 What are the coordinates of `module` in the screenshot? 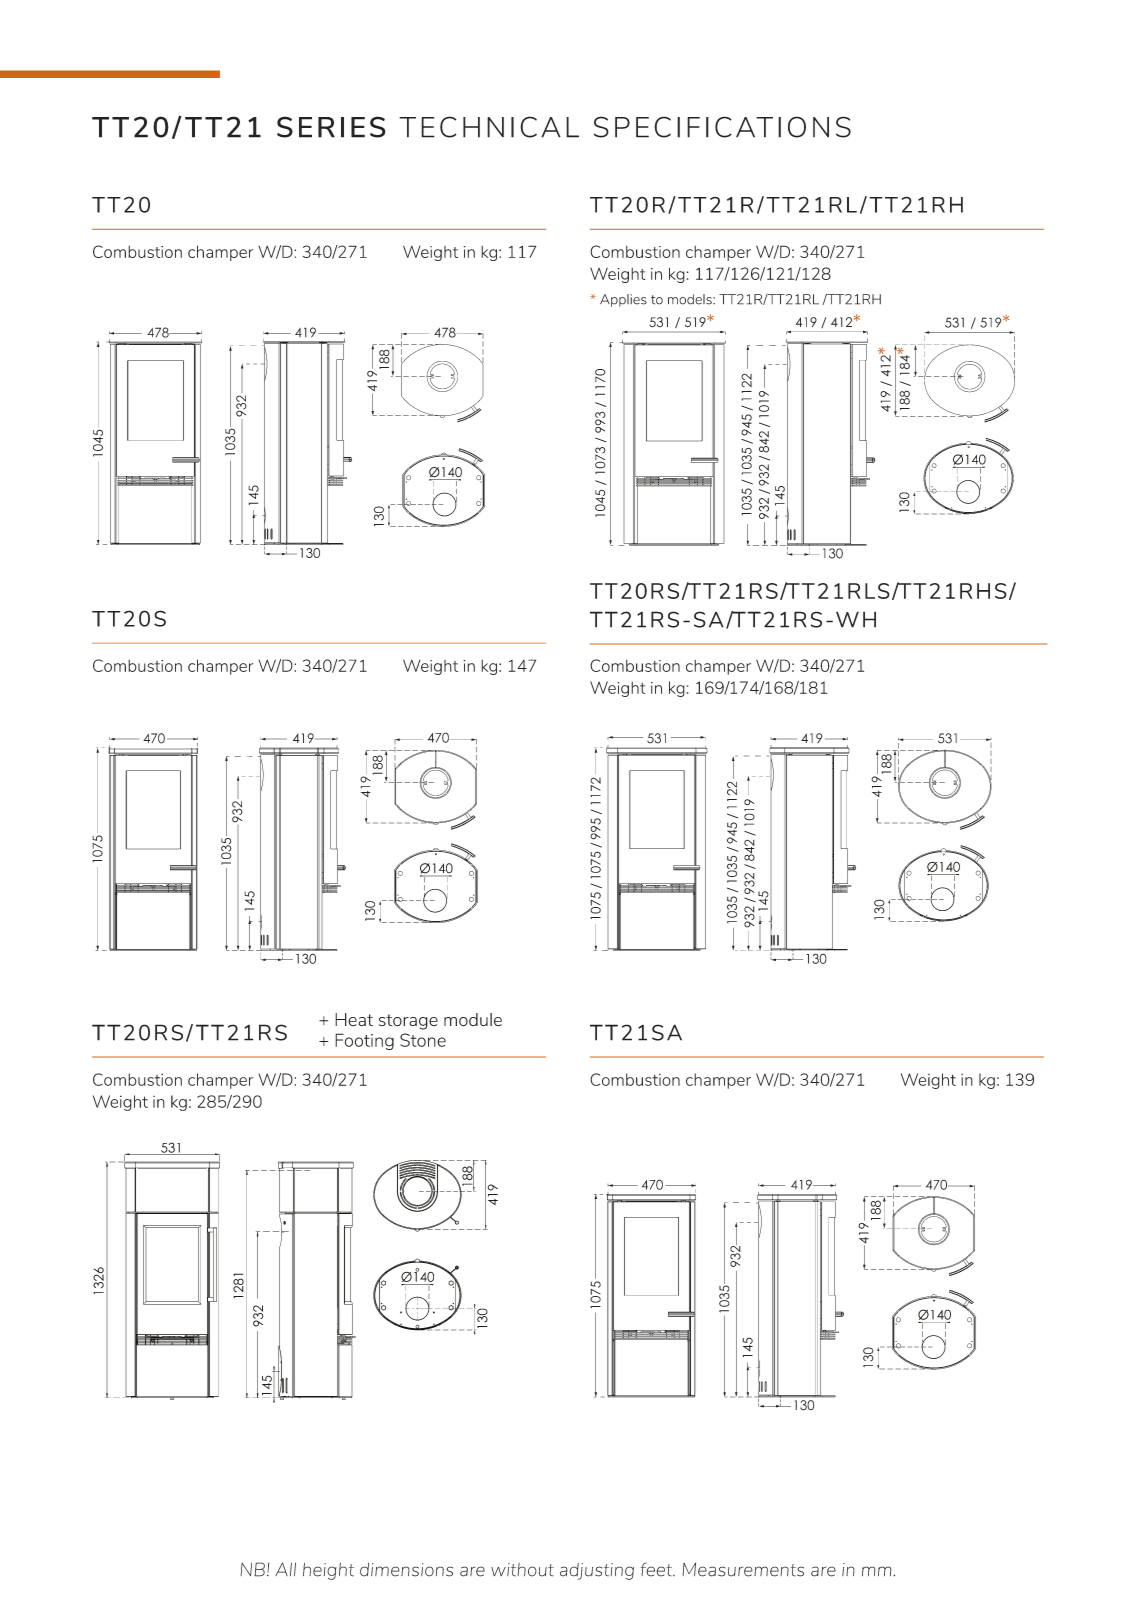 It's located at (473, 1020).
